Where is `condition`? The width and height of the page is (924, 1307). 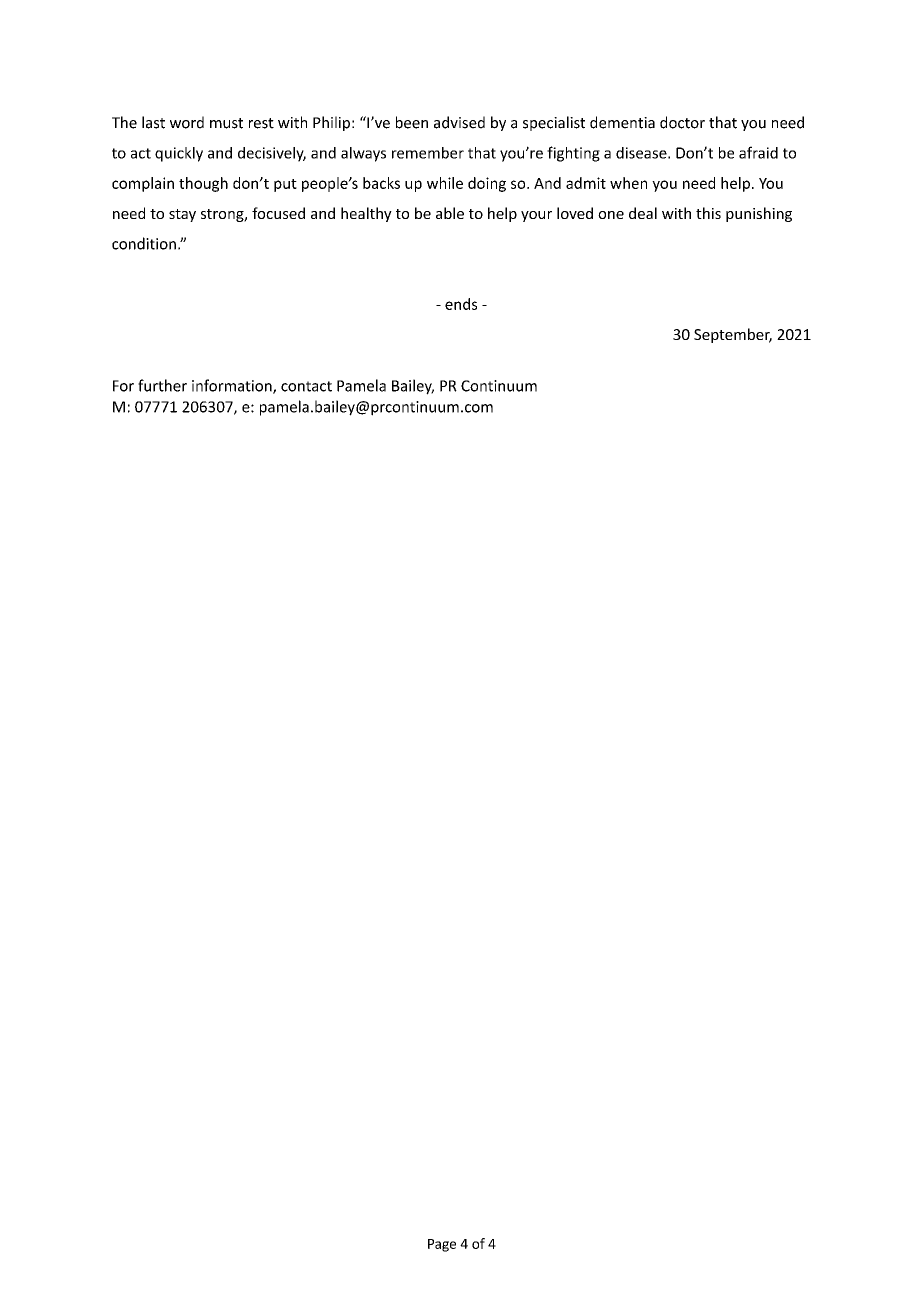
condition is located at coordinates (144, 243).
